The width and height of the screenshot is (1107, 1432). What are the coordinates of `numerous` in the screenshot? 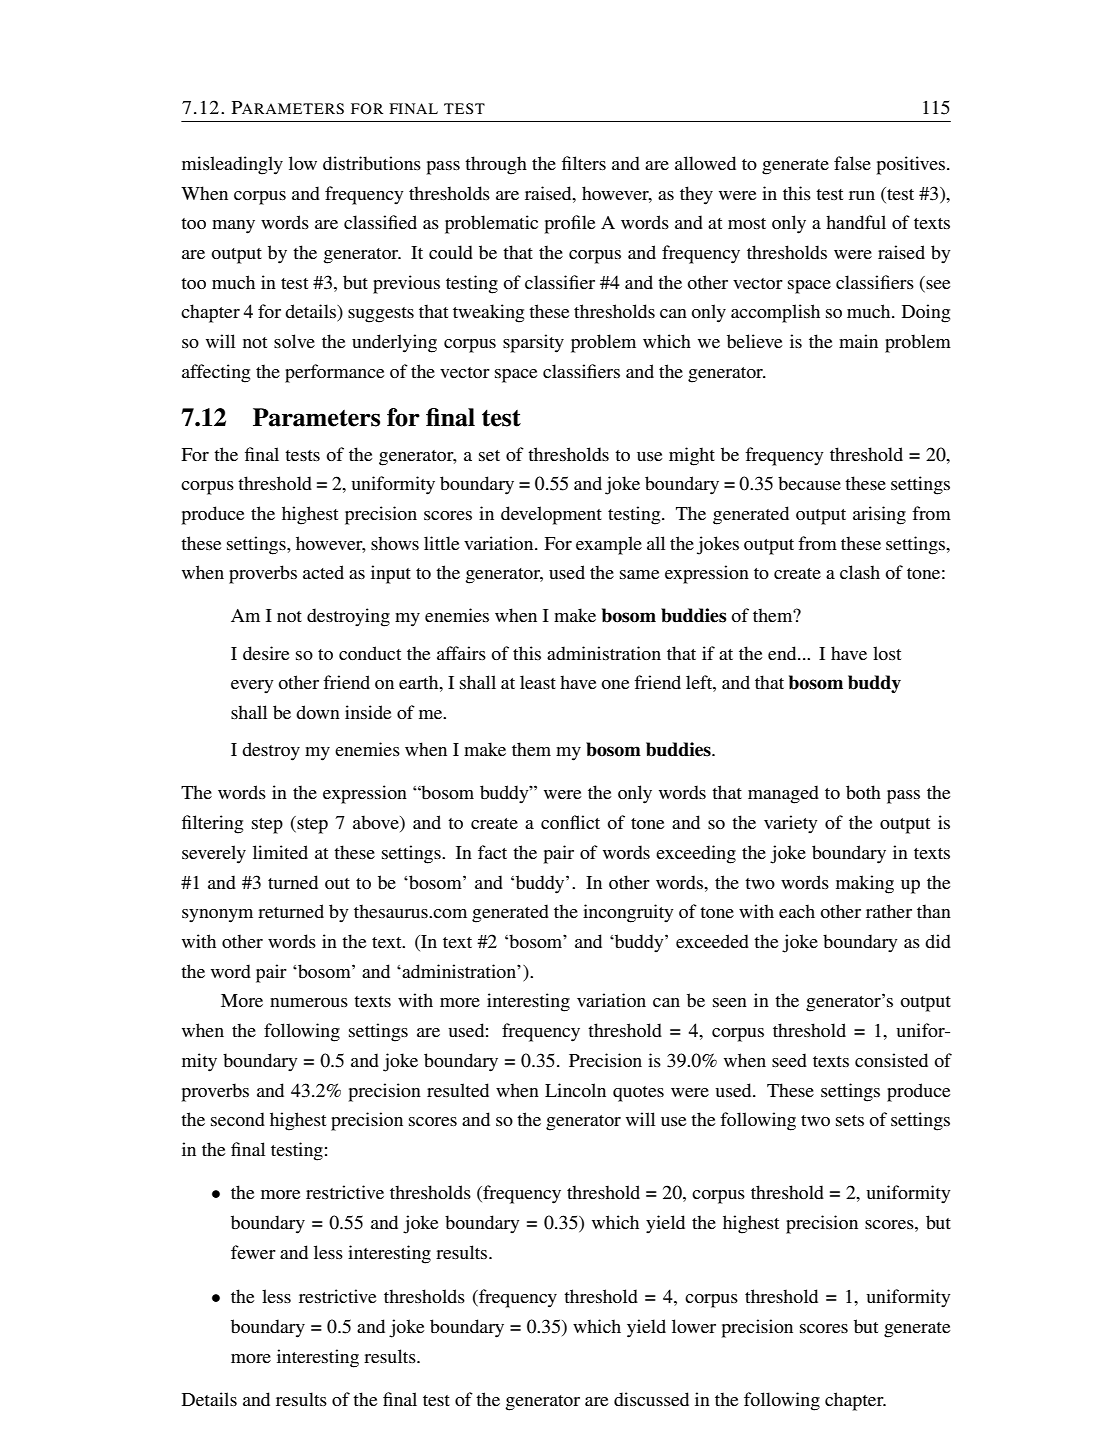 It's located at (309, 1002).
